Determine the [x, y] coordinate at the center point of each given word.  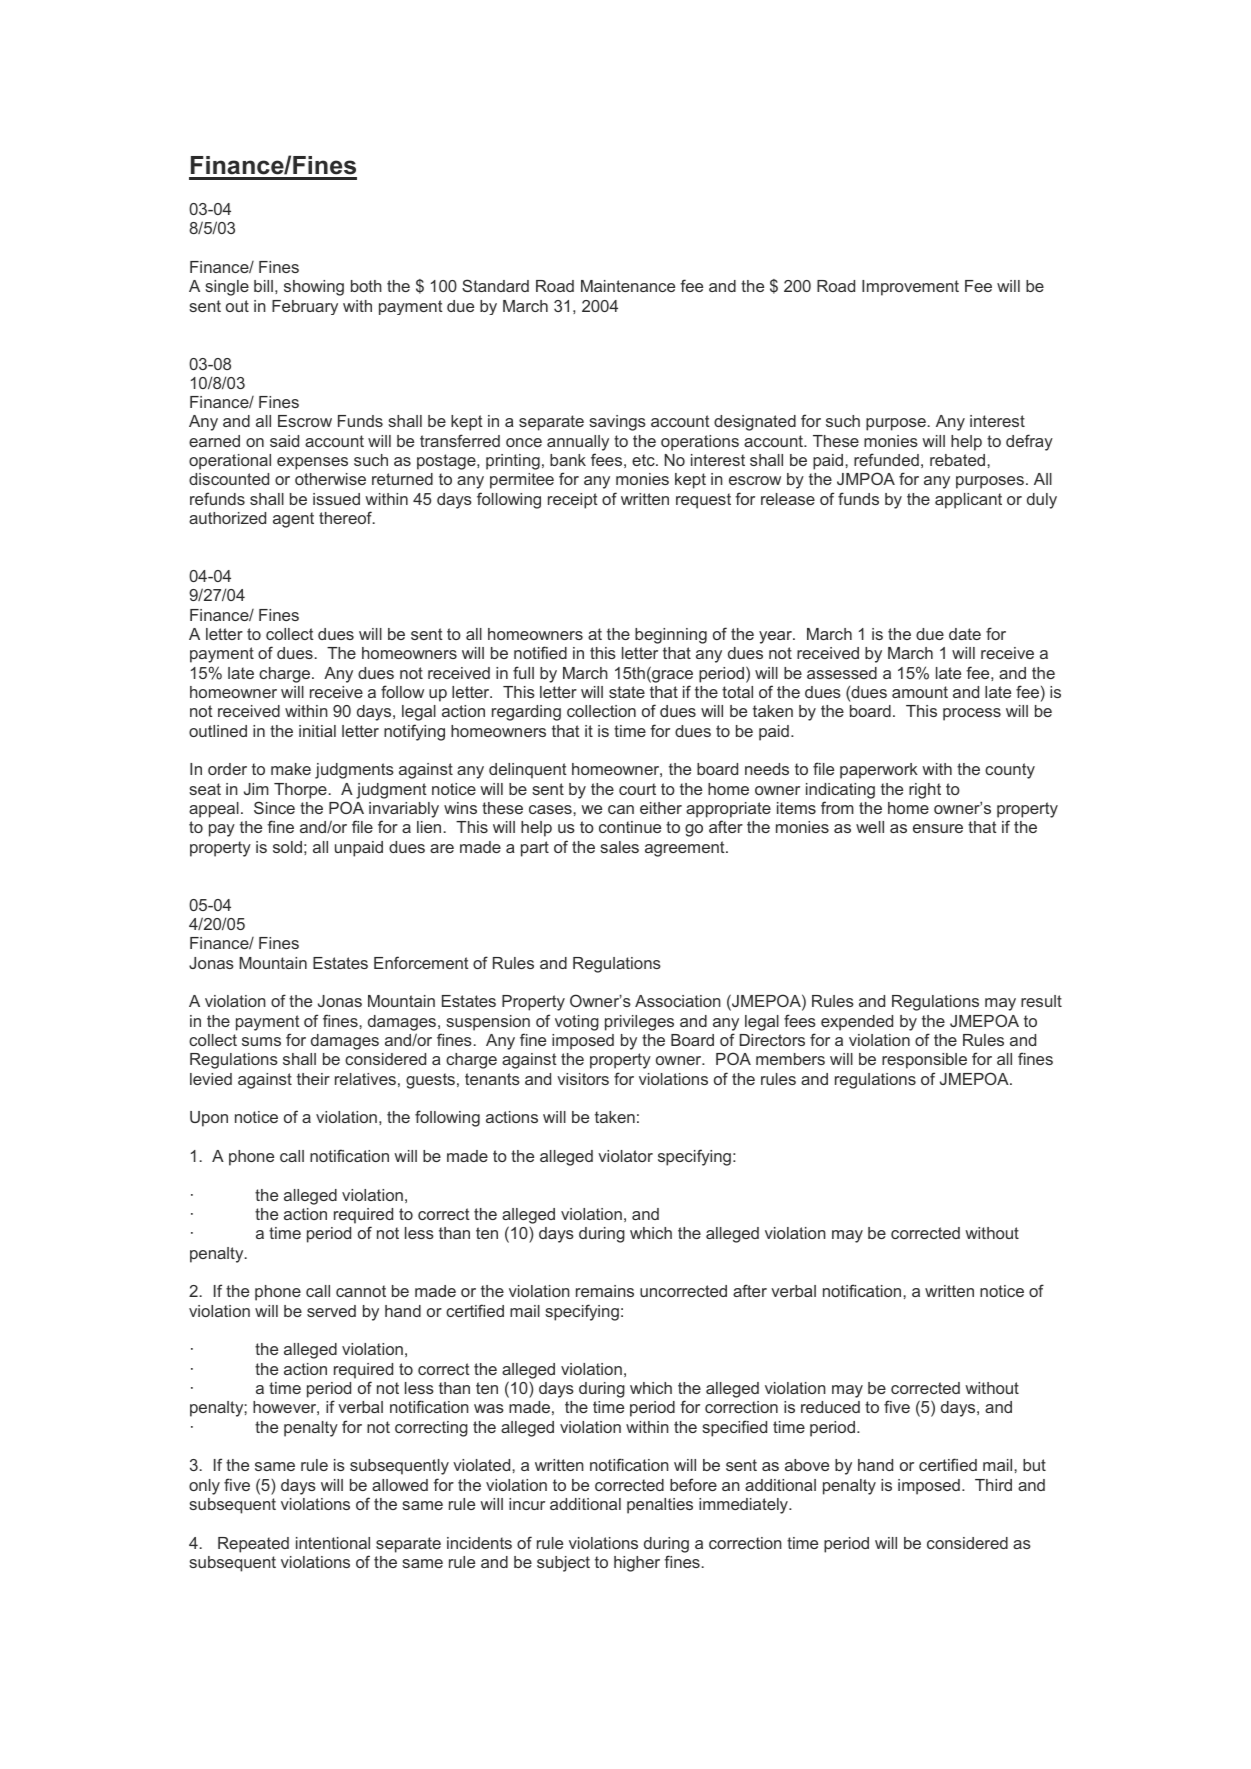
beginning [671, 636]
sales [619, 847]
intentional [333, 1543]
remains [605, 1291]
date [965, 634]
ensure [938, 828]
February [305, 307]
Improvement [910, 288]
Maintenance [628, 286]
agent [293, 520]
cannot [361, 1291]
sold [287, 847]
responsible [924, 1061]
